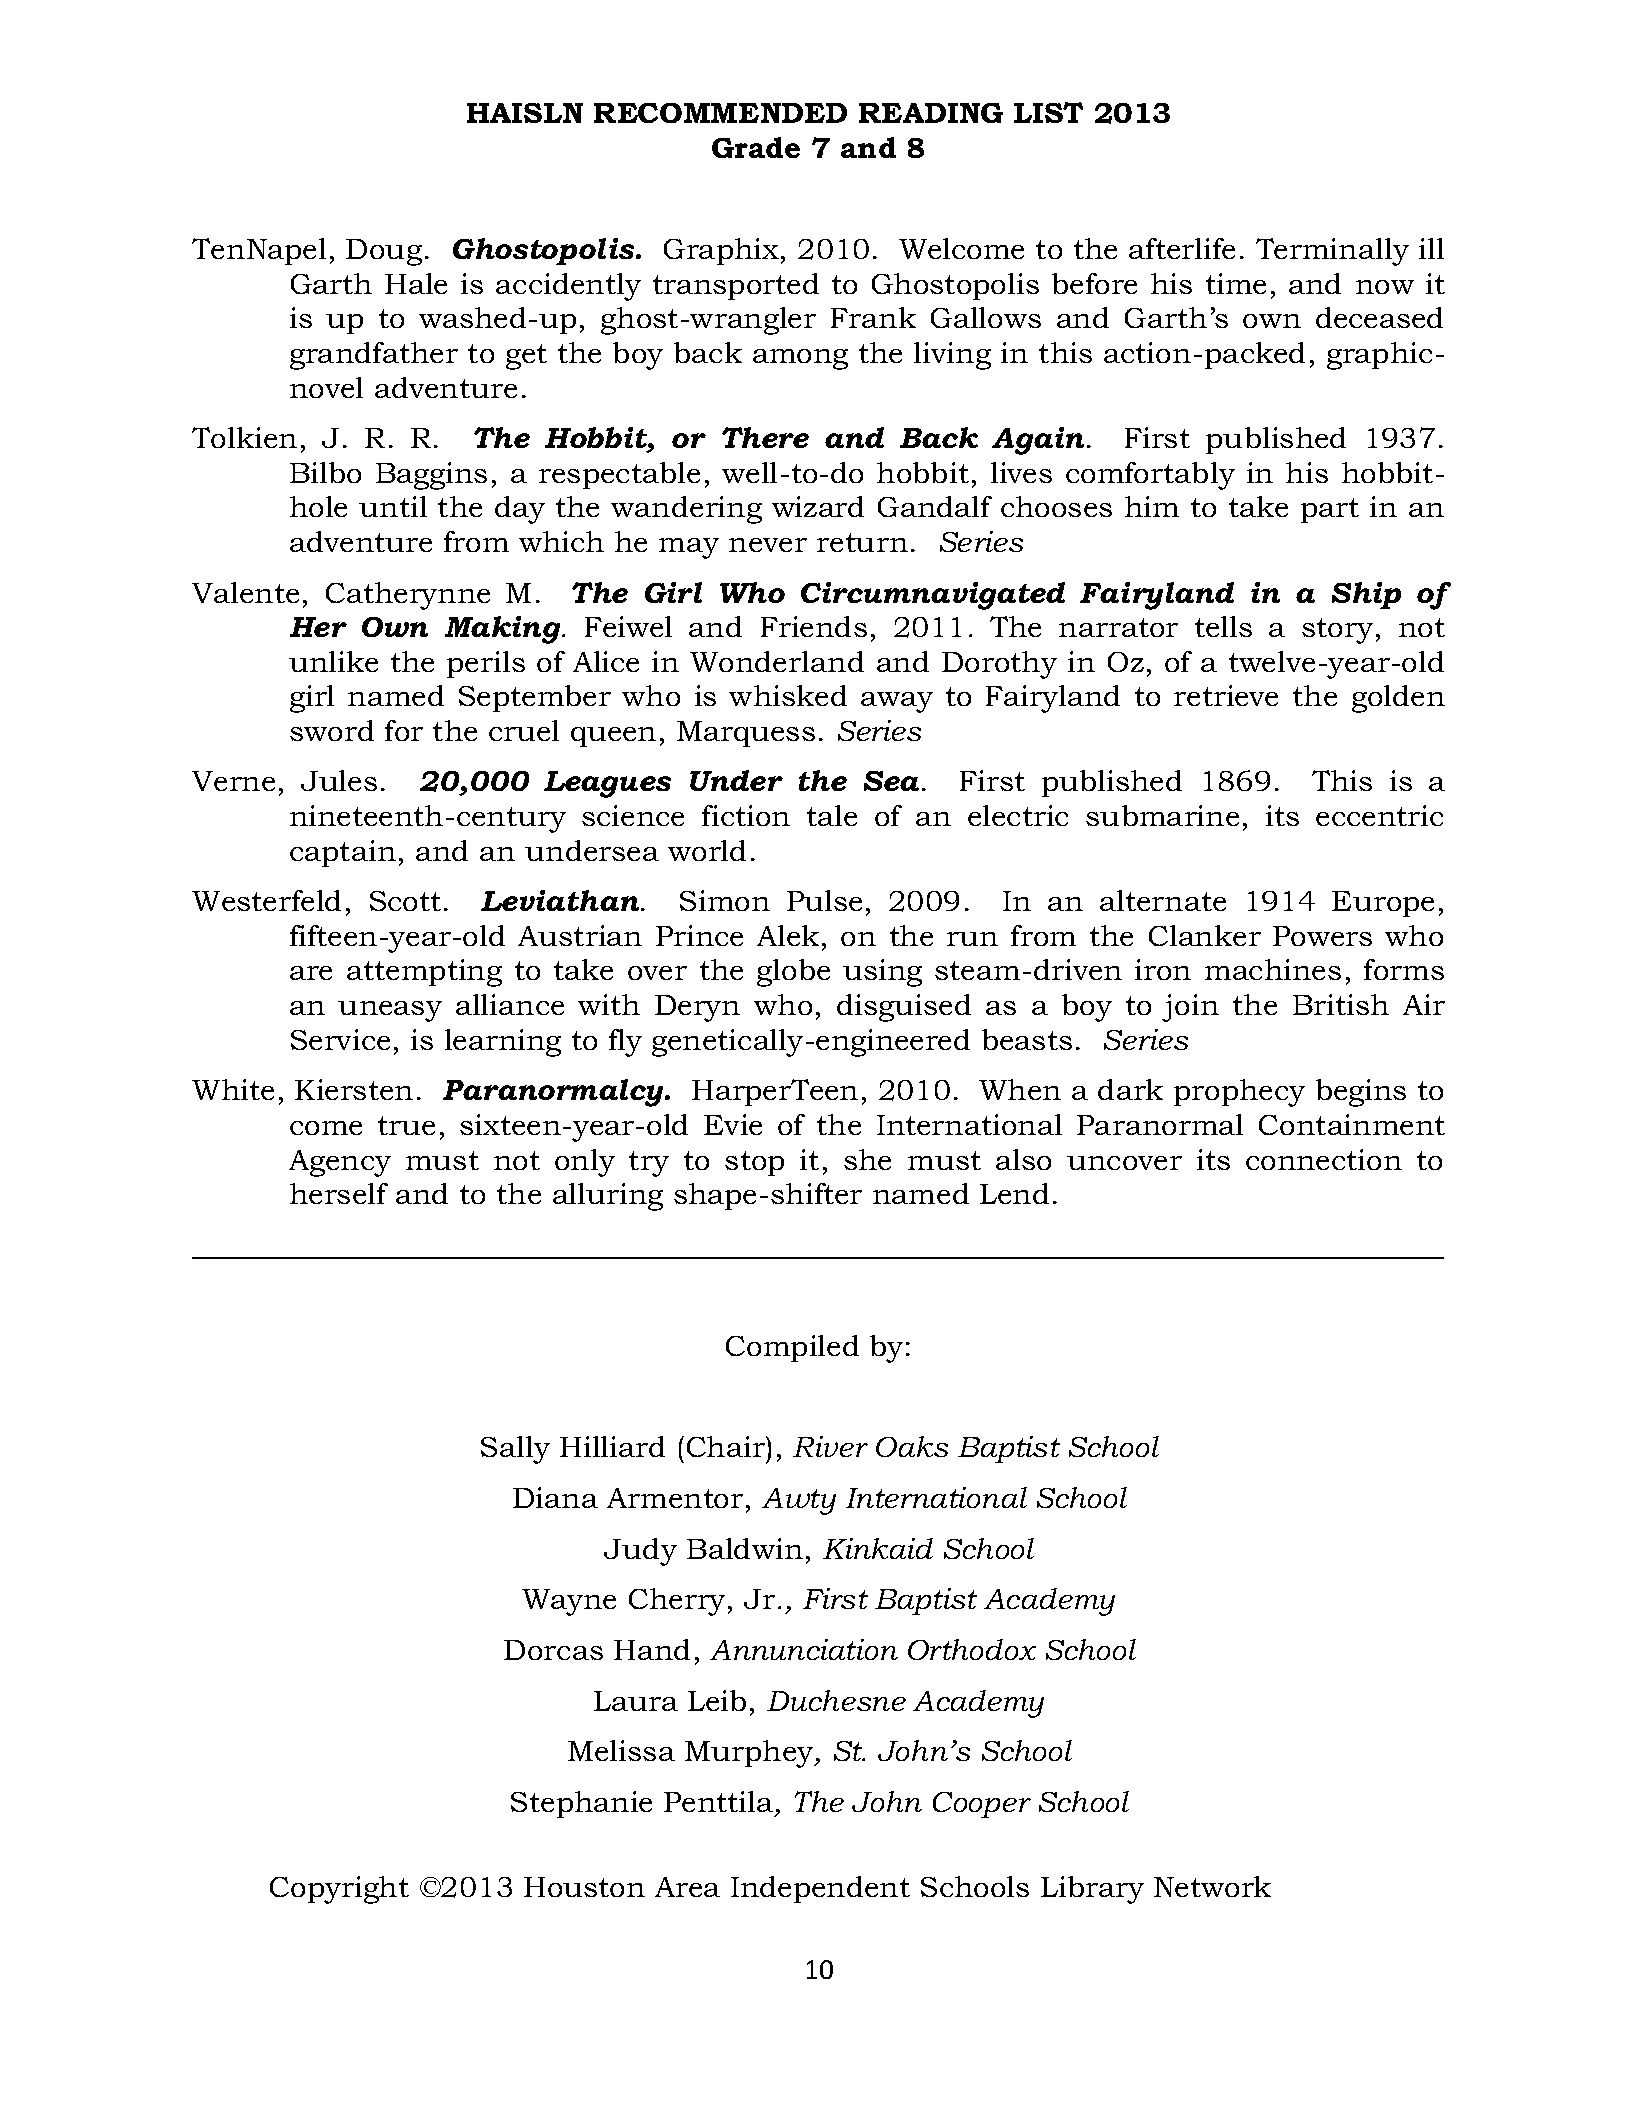  What do you see at coordinates (339, 1890) in the page?
I see `Copyright` at bounding box center [339, 1890].
